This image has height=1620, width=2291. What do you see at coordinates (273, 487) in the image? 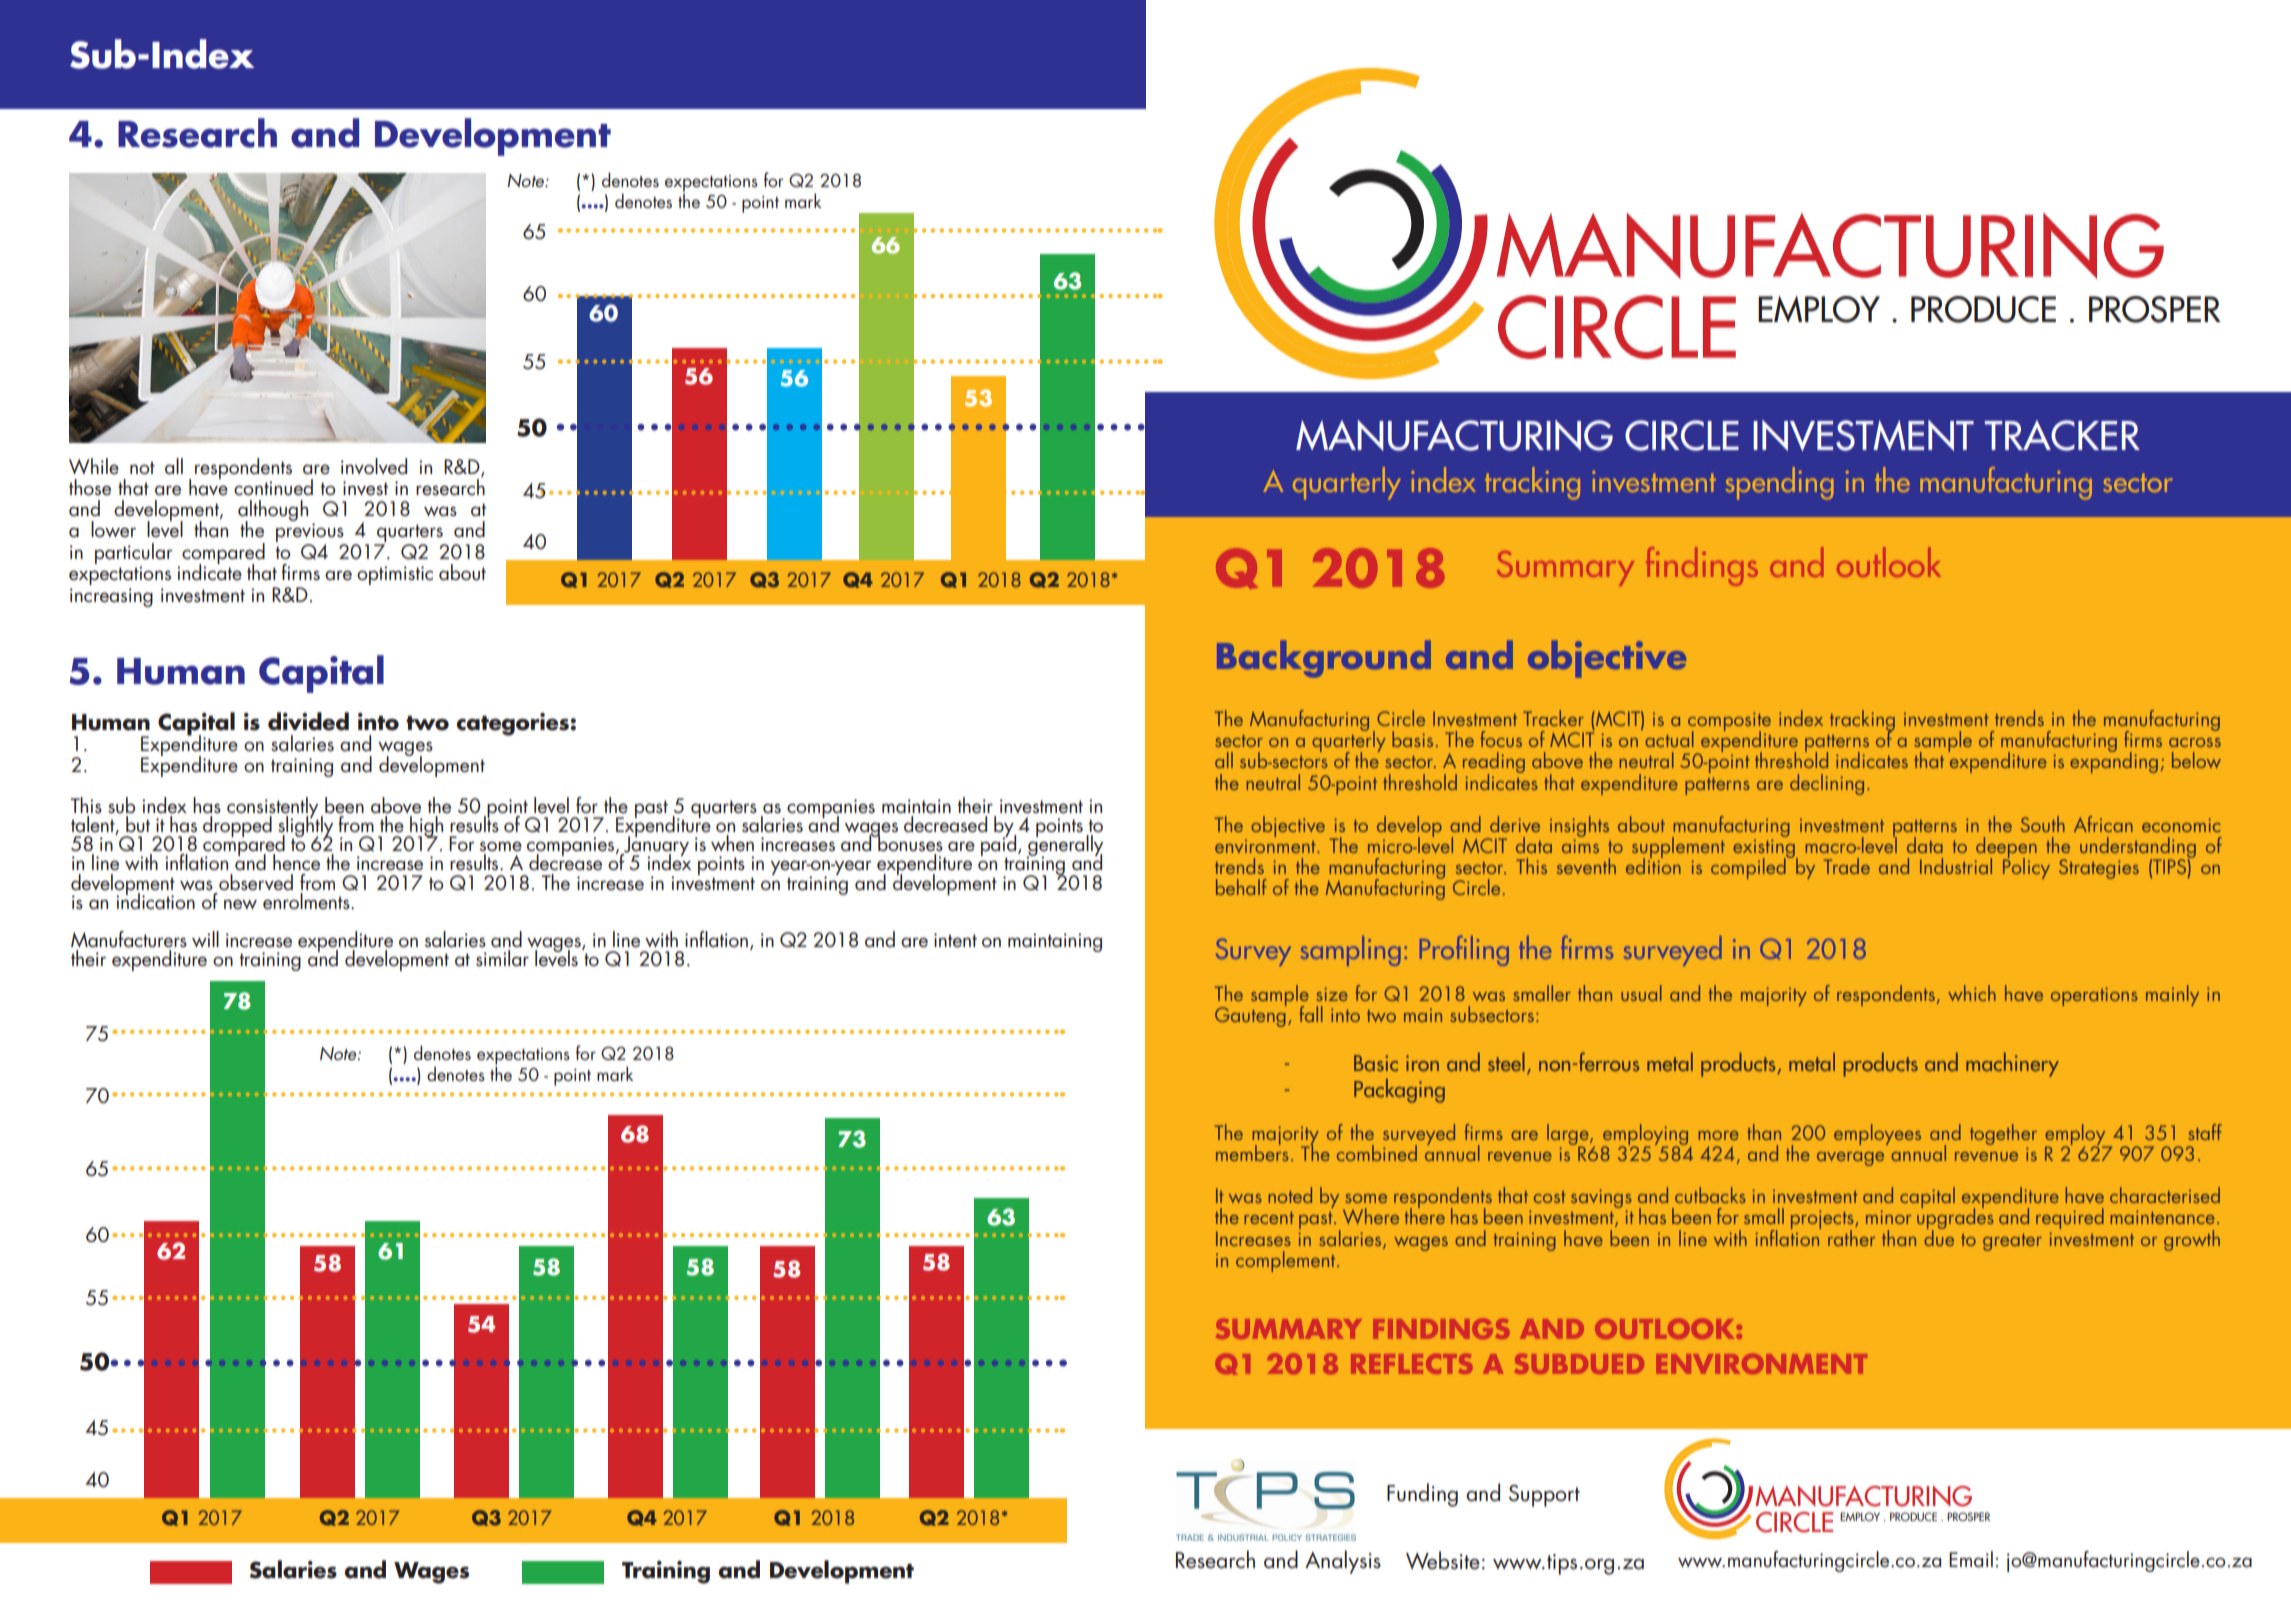
I see `continued` at bounding box center [273, 487].
